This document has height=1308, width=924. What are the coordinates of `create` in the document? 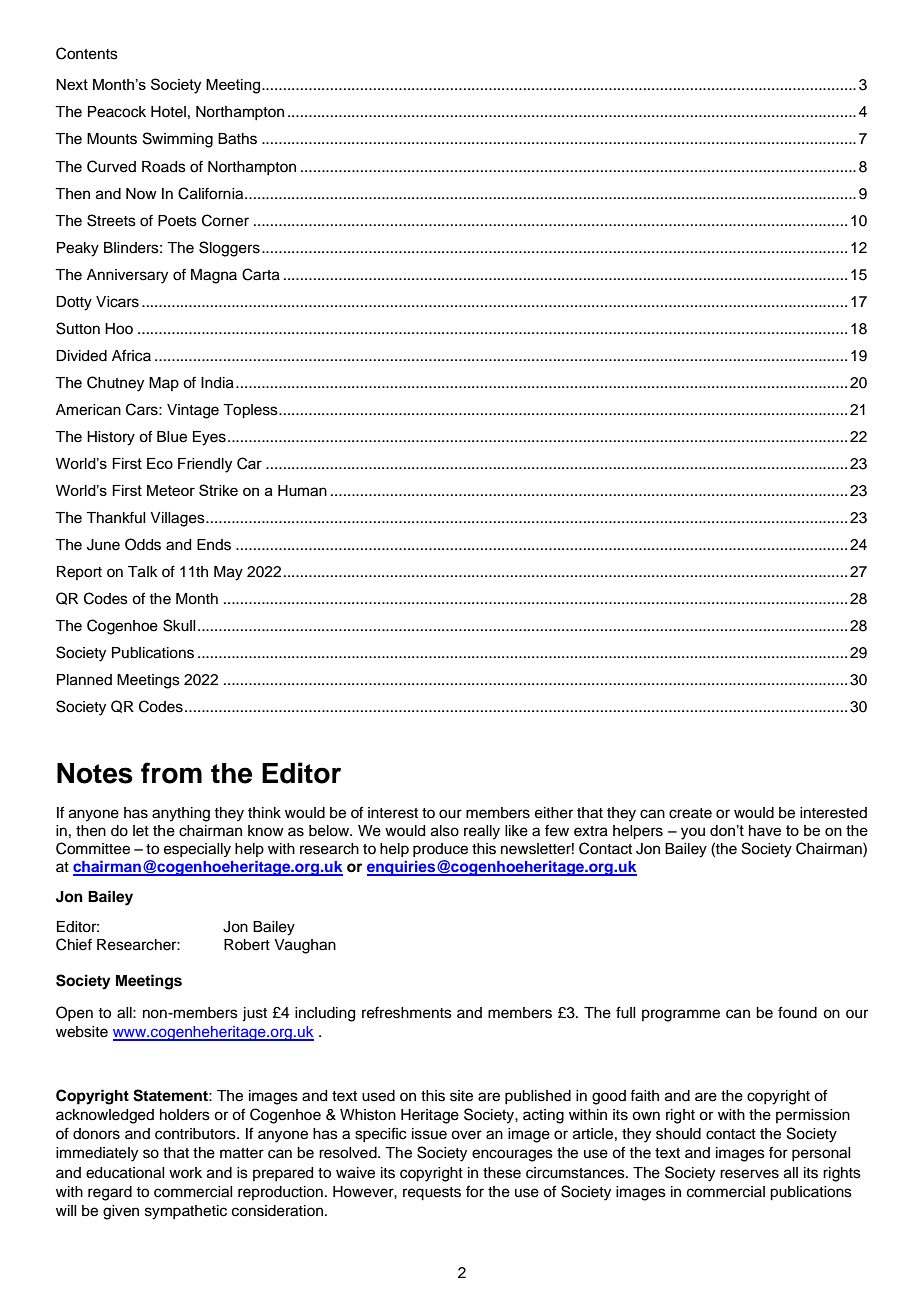 It's located at (690, 813).
